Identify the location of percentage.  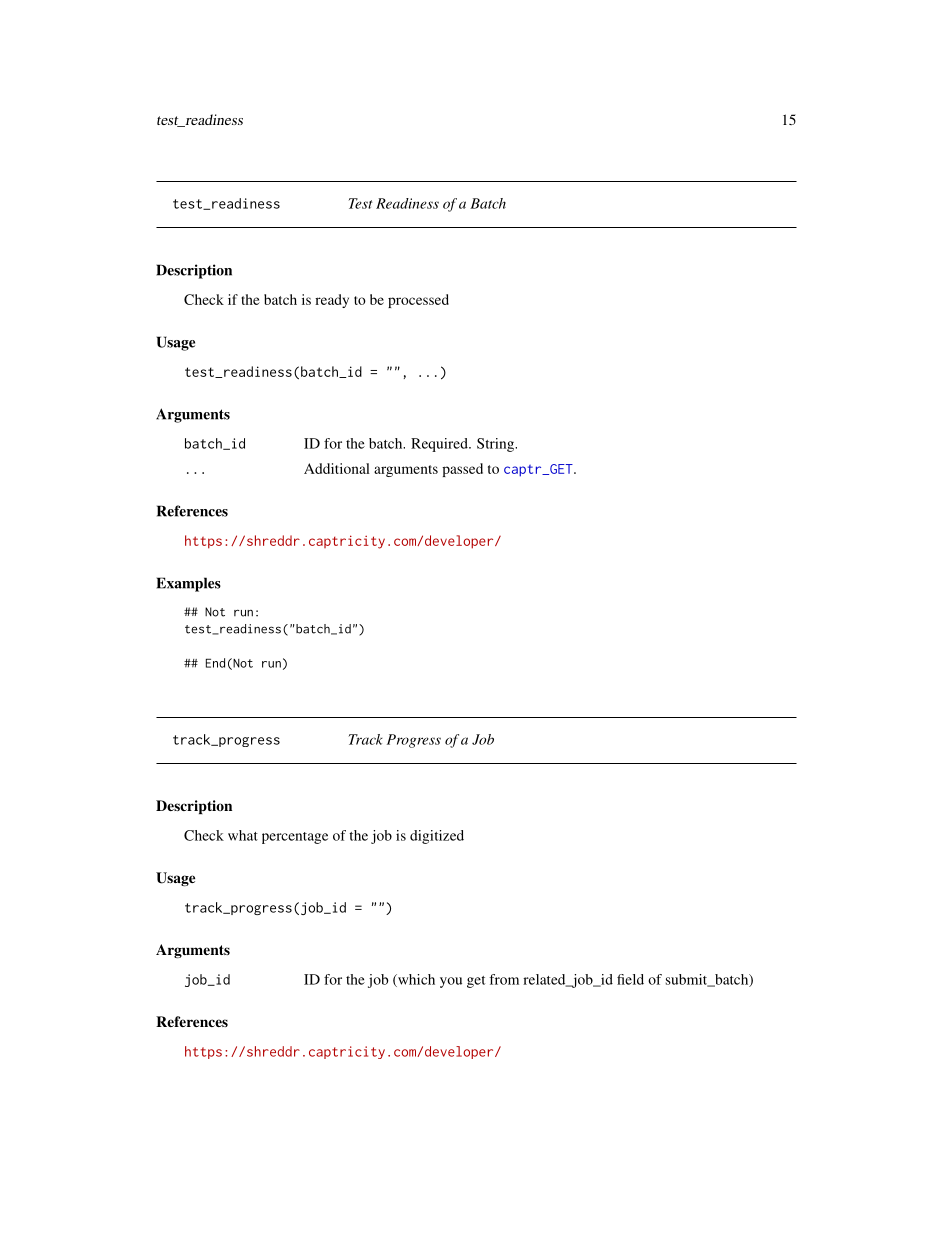
(295, 838).
